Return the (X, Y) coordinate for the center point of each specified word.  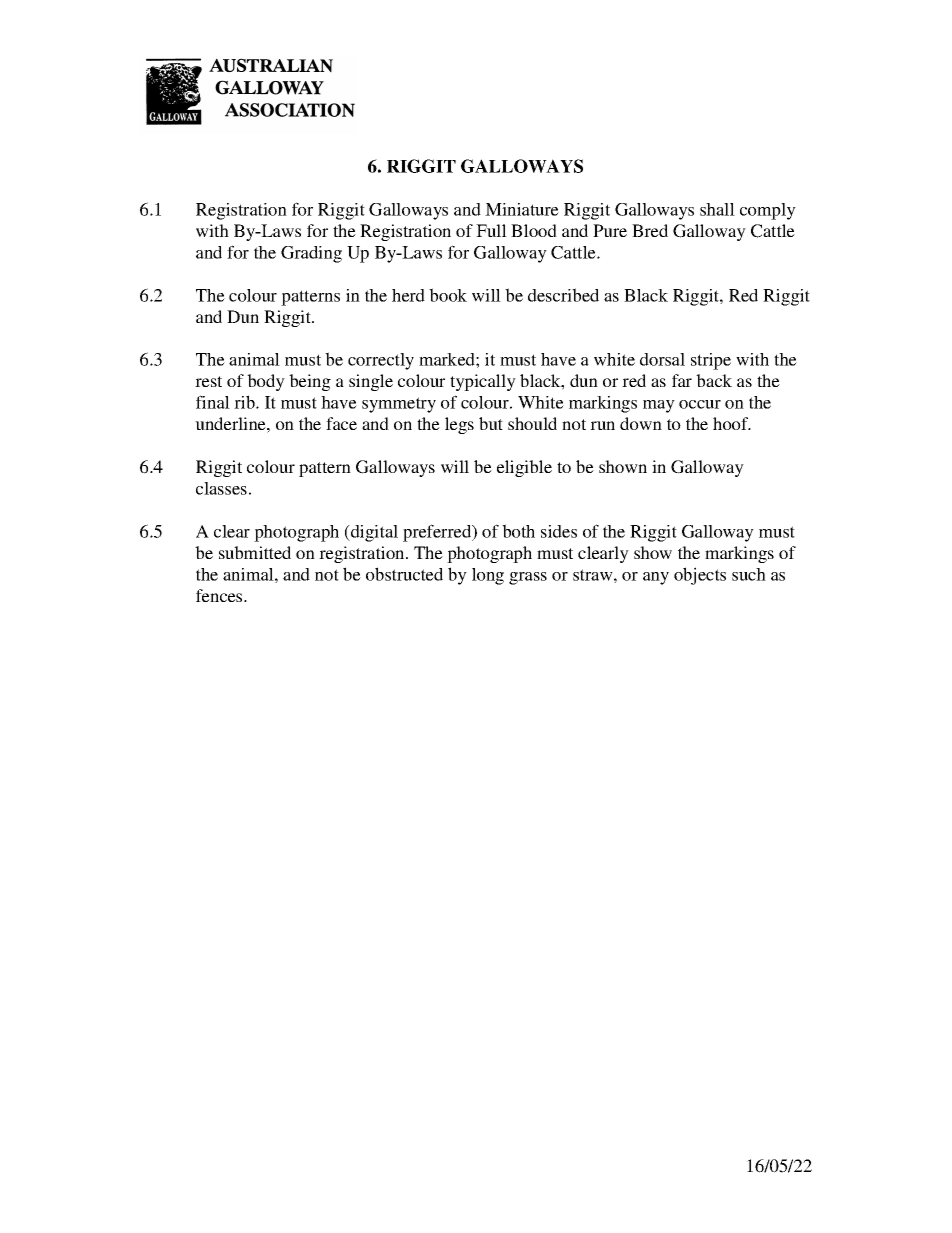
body (266, 382)
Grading (311, 254)
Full (491, 230)
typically (483, 382)
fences (220, 595)
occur (700, 404)
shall (717, 209)
